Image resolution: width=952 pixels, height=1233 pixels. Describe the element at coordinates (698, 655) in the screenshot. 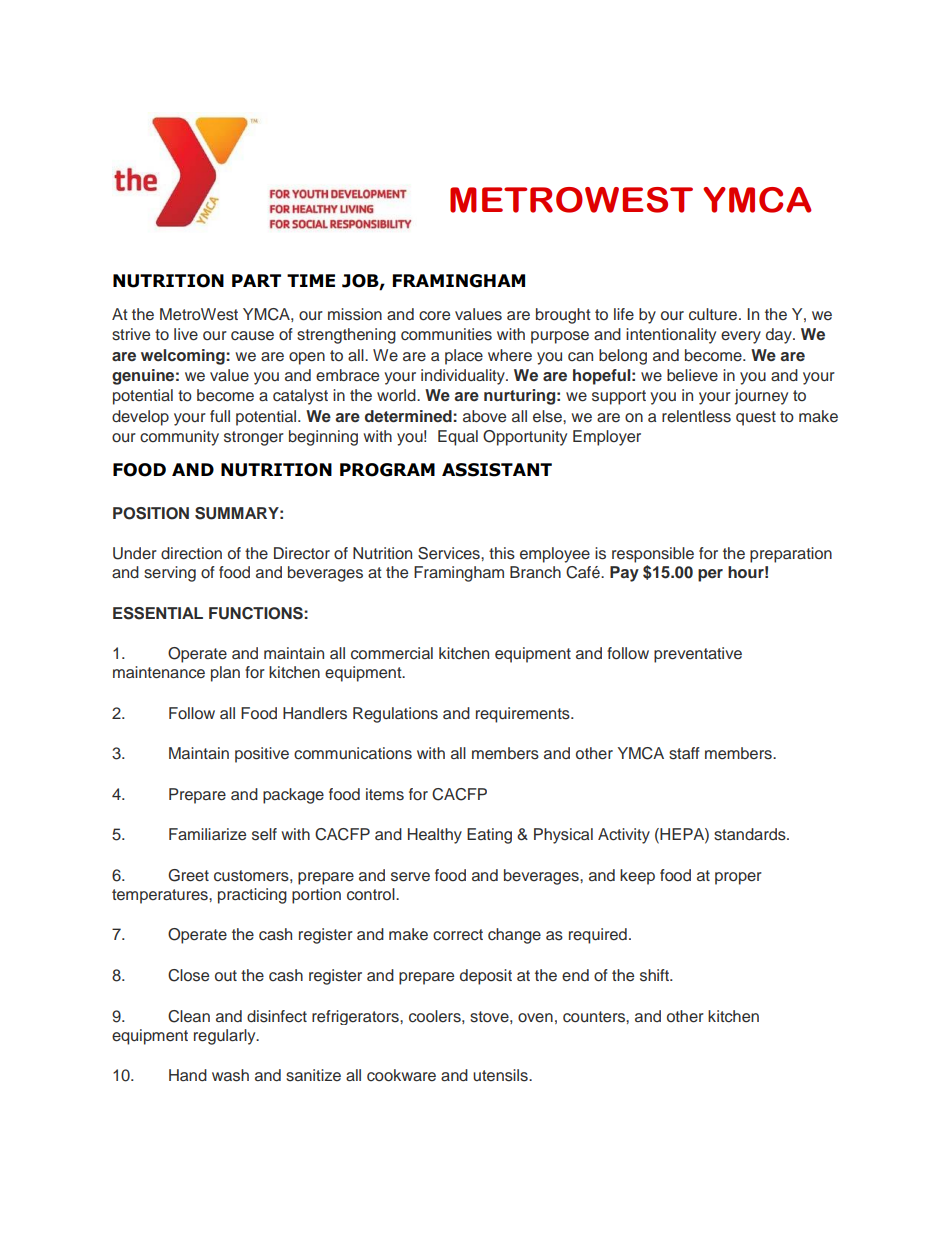

I see `preventative` at that location.
